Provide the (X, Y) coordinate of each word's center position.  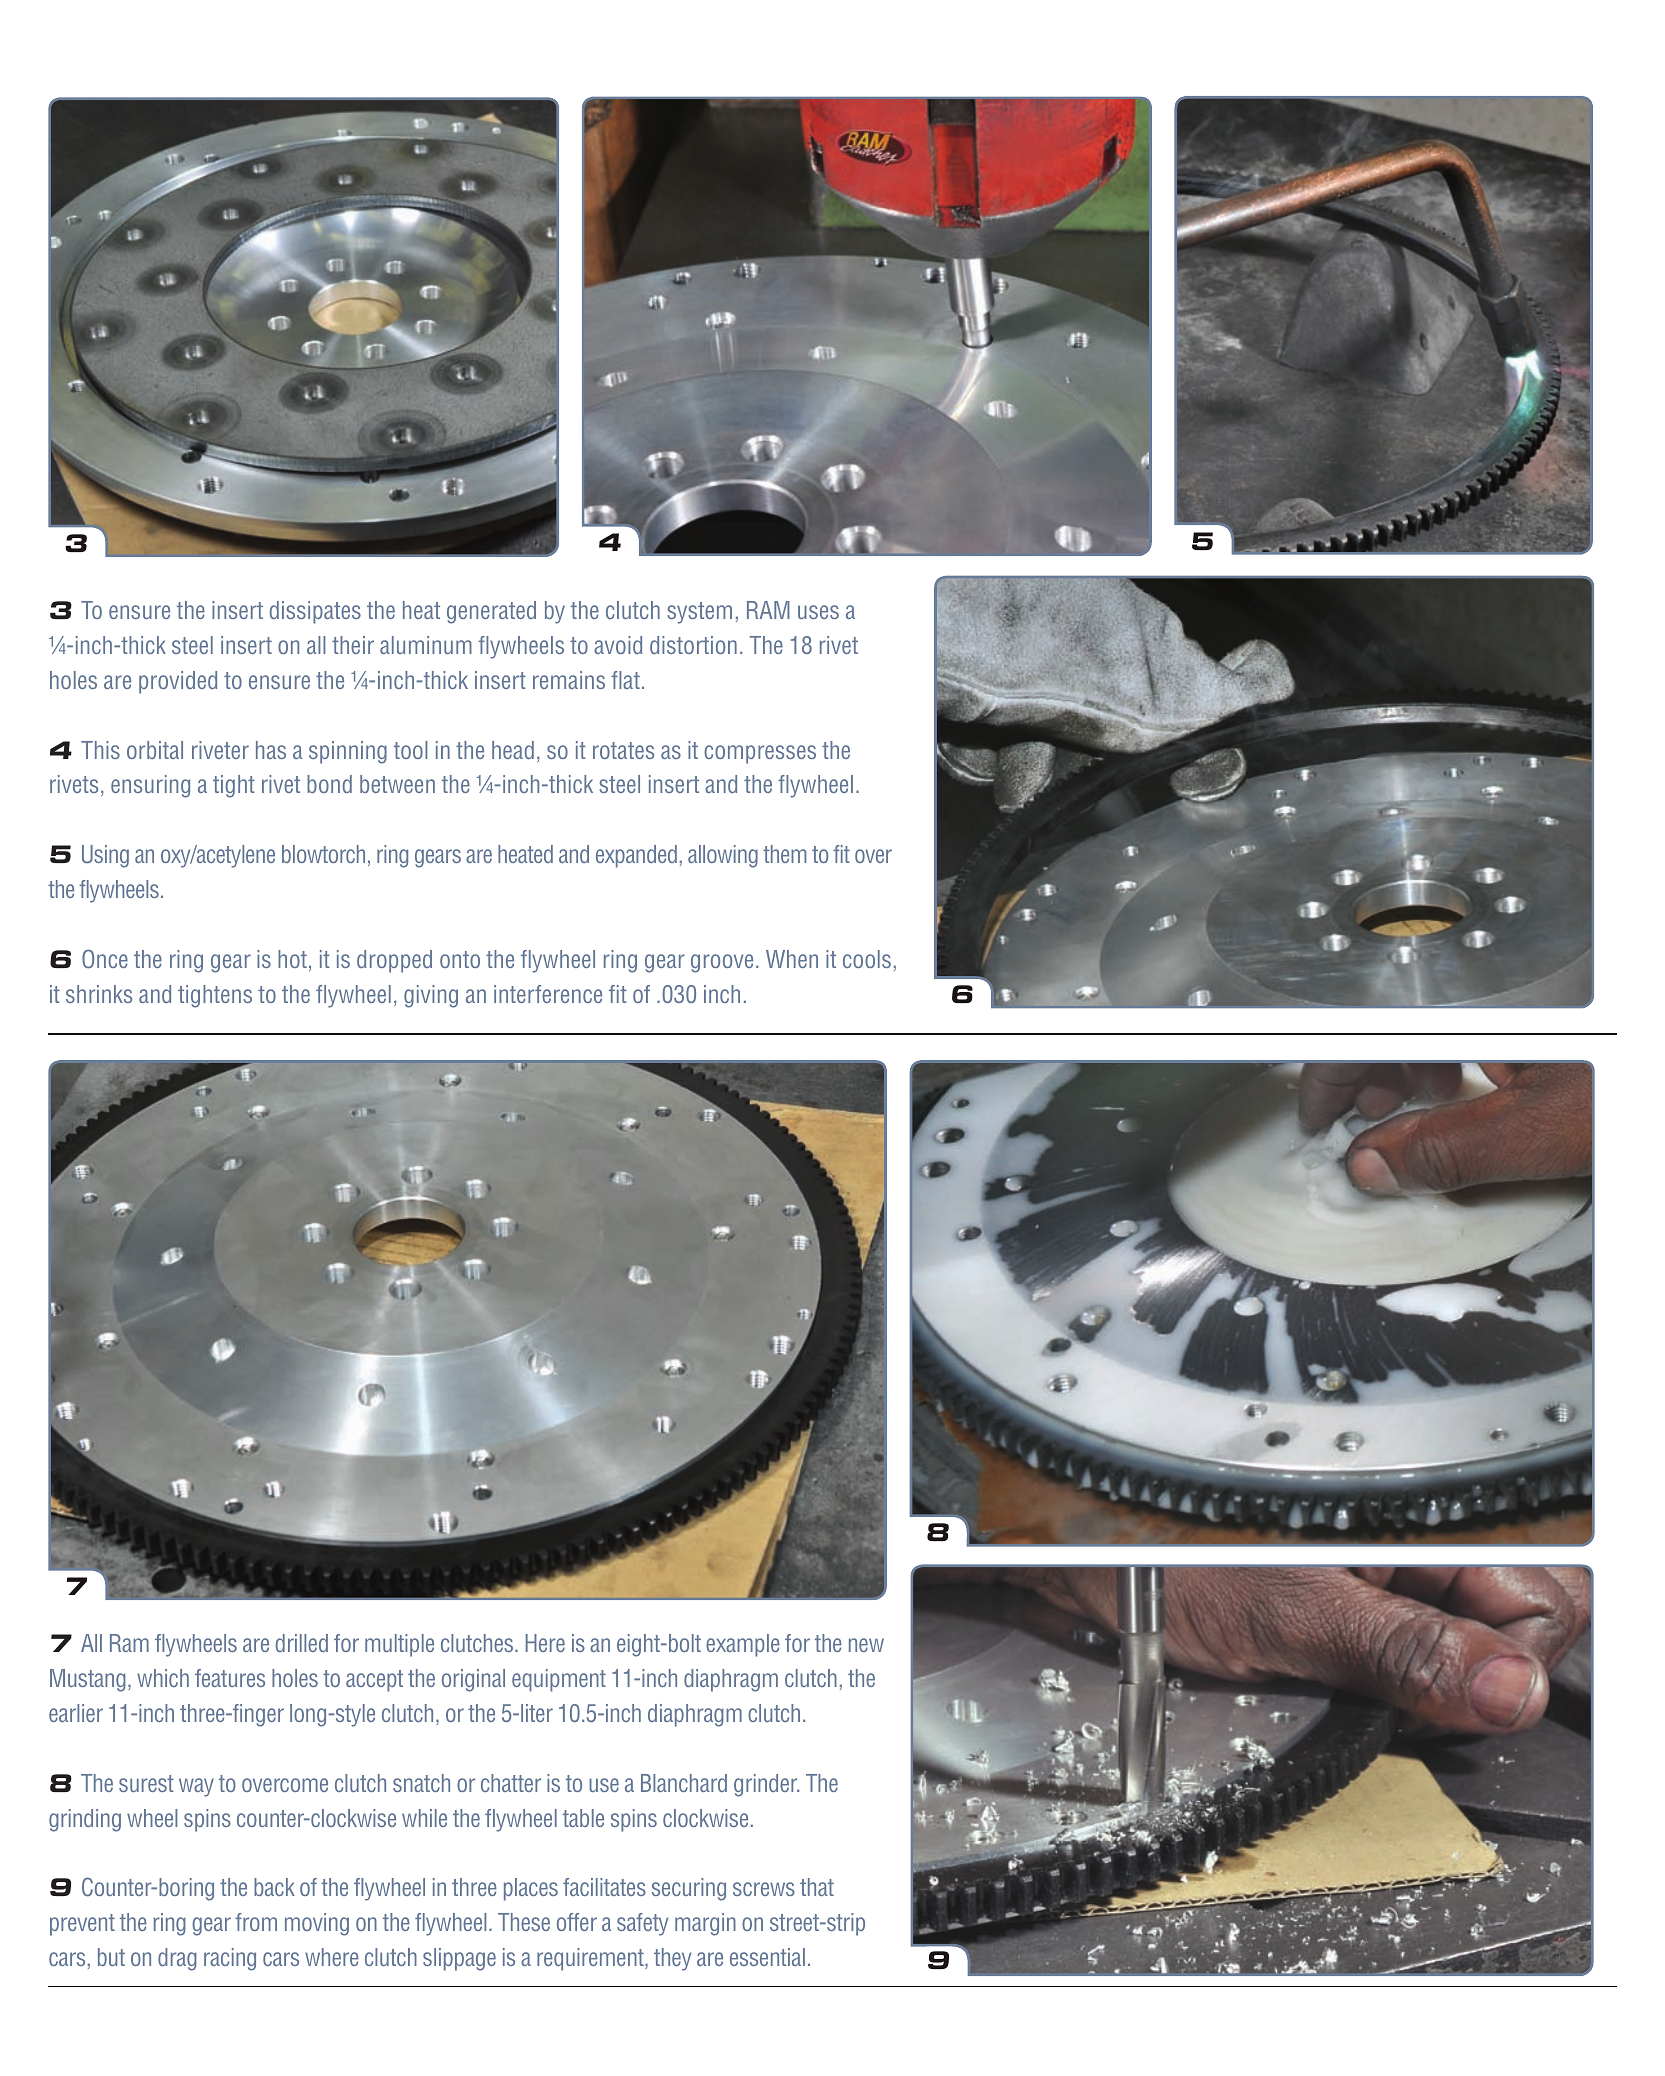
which (163, 1678)
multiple (399, 1645)
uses (818, 612)
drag (177, 1959)
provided (178, 682)
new (866, 1645)
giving (431, 996)
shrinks (99, 994)
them (784, 854)
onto (460, 959)
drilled (302, 1643)
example (743, 1645)
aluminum (426, 645)
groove (722, 963)
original (473, 1680)
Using (105, 856)
